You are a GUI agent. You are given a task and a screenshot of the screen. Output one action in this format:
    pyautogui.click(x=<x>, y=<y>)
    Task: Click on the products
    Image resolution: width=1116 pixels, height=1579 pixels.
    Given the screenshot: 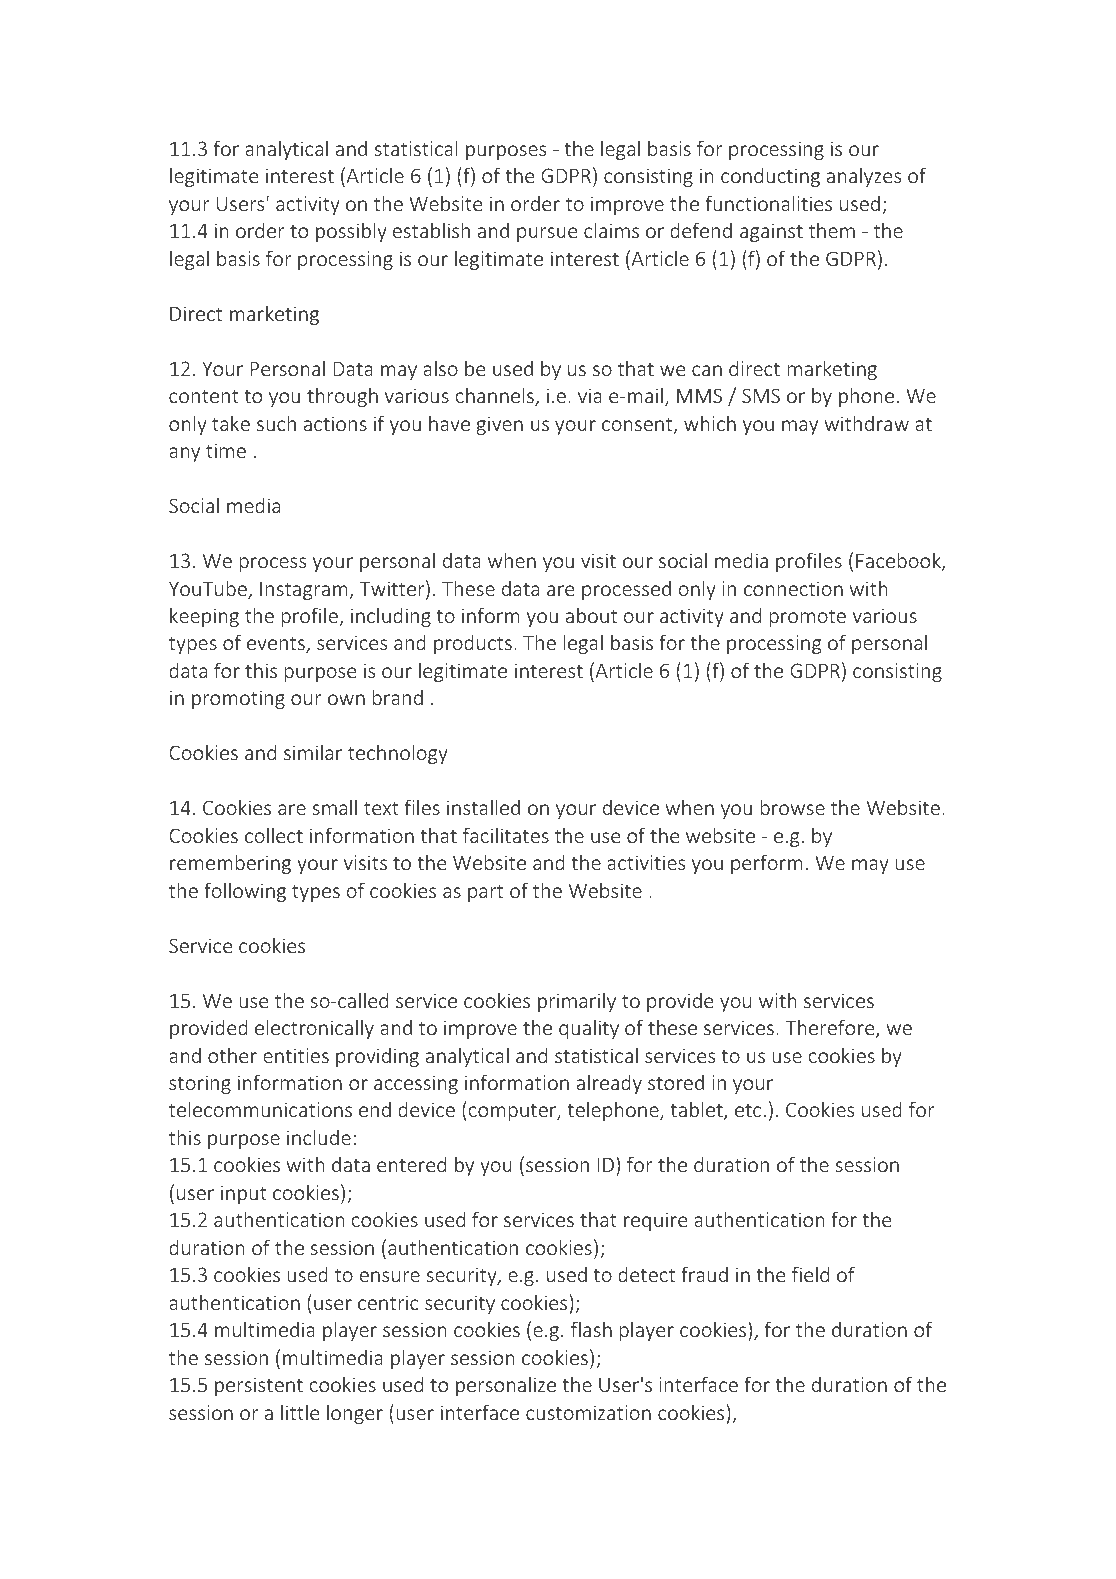 What is the action you would take?
    pyautogui.click(x=473, y=644)
